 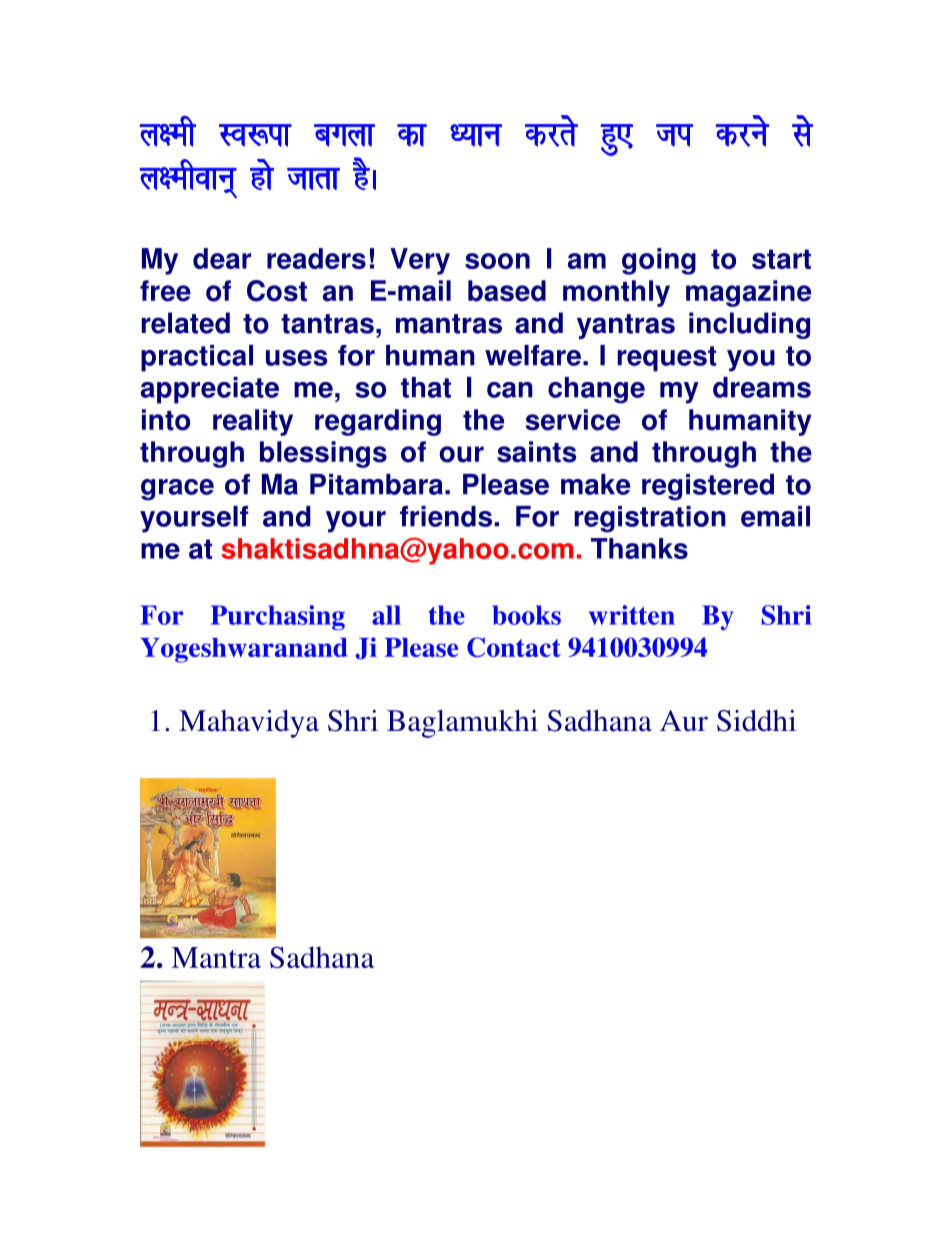 I want to click on friends, so click(x=446, y=516).
